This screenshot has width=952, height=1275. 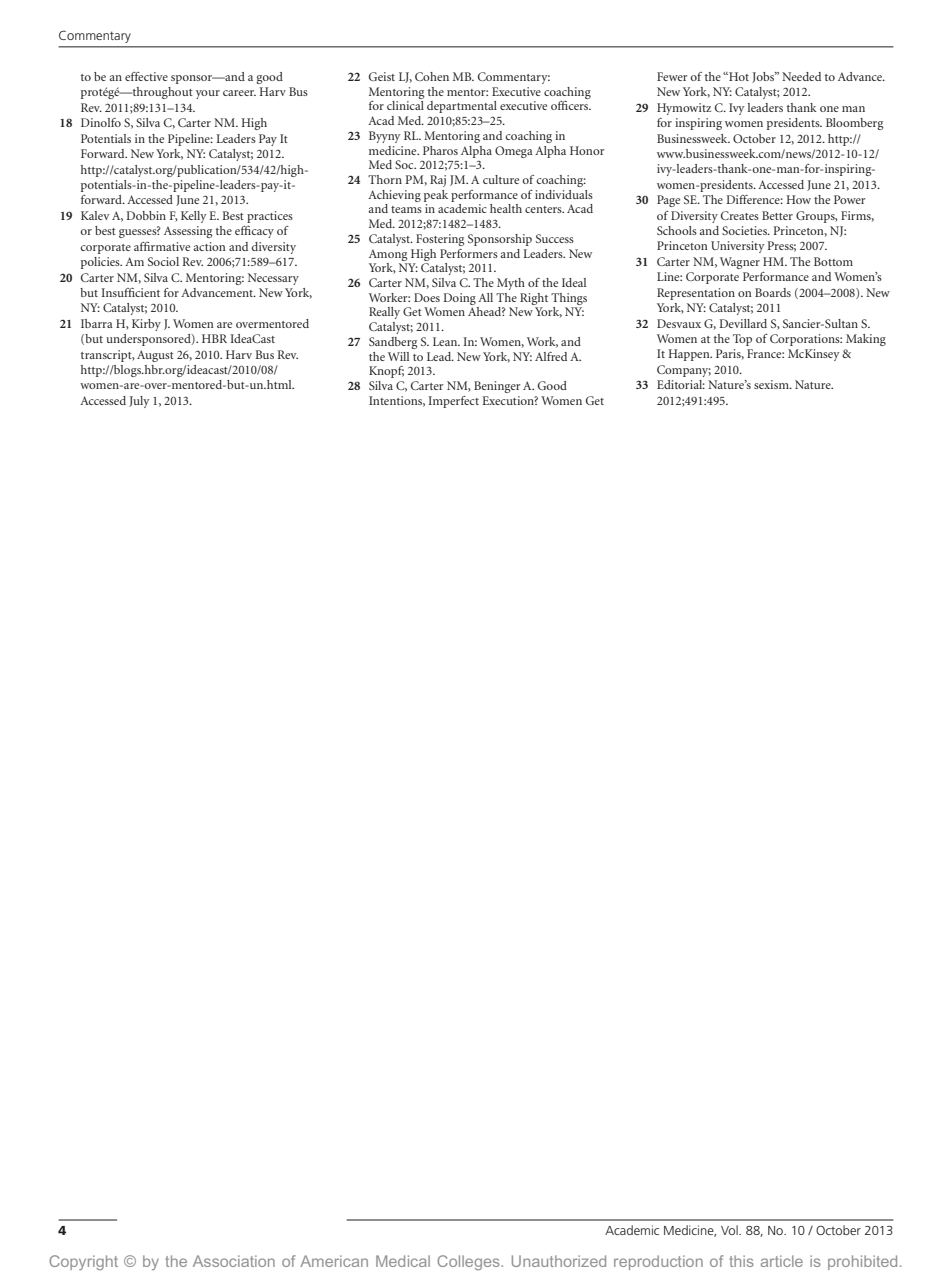 What do you see at coordinates (772, 384) in the screenshot?
I see `sexism` at bounding box center [772, 384].
